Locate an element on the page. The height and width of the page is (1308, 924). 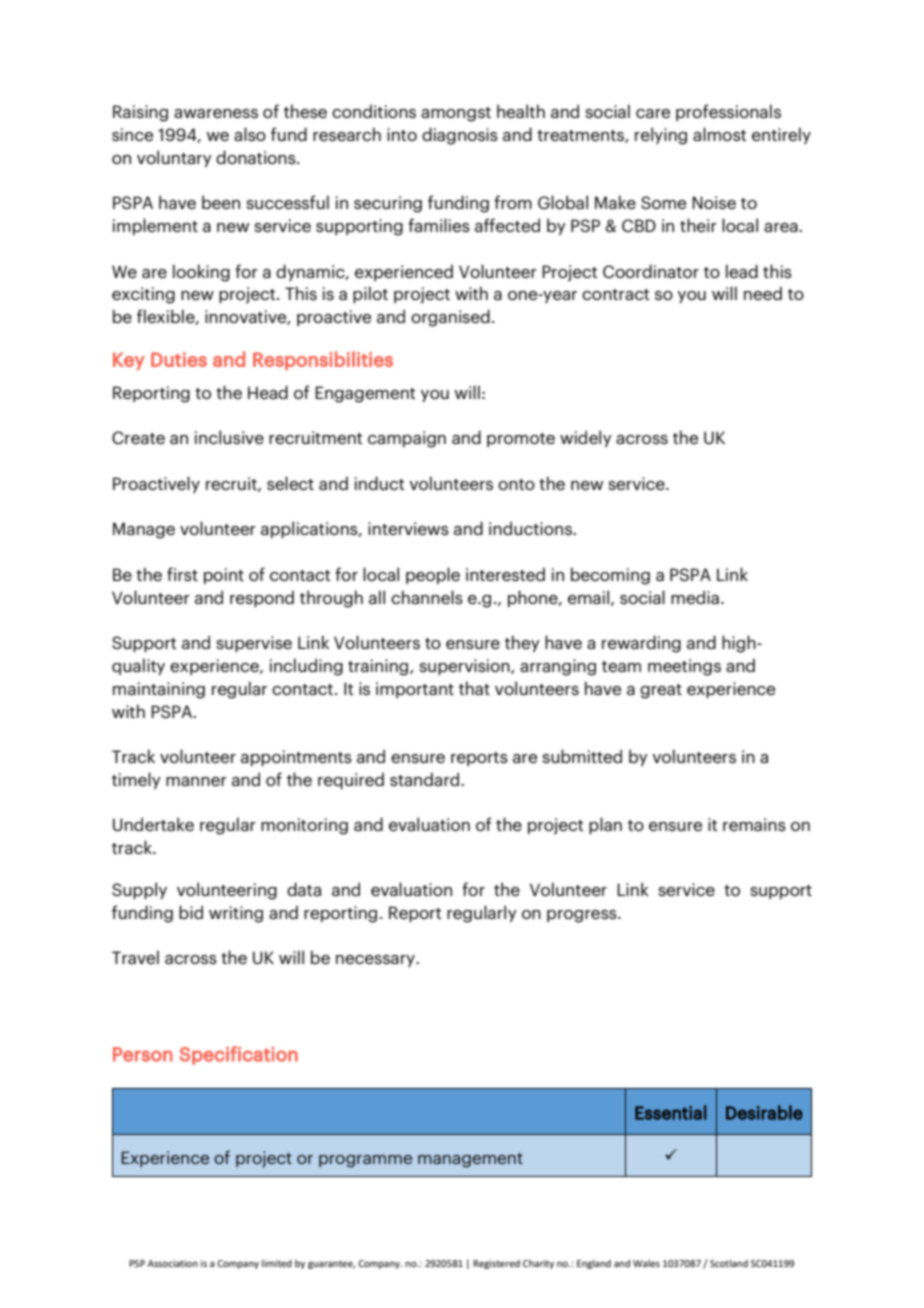
almost is located at coordinates (719, 134).
